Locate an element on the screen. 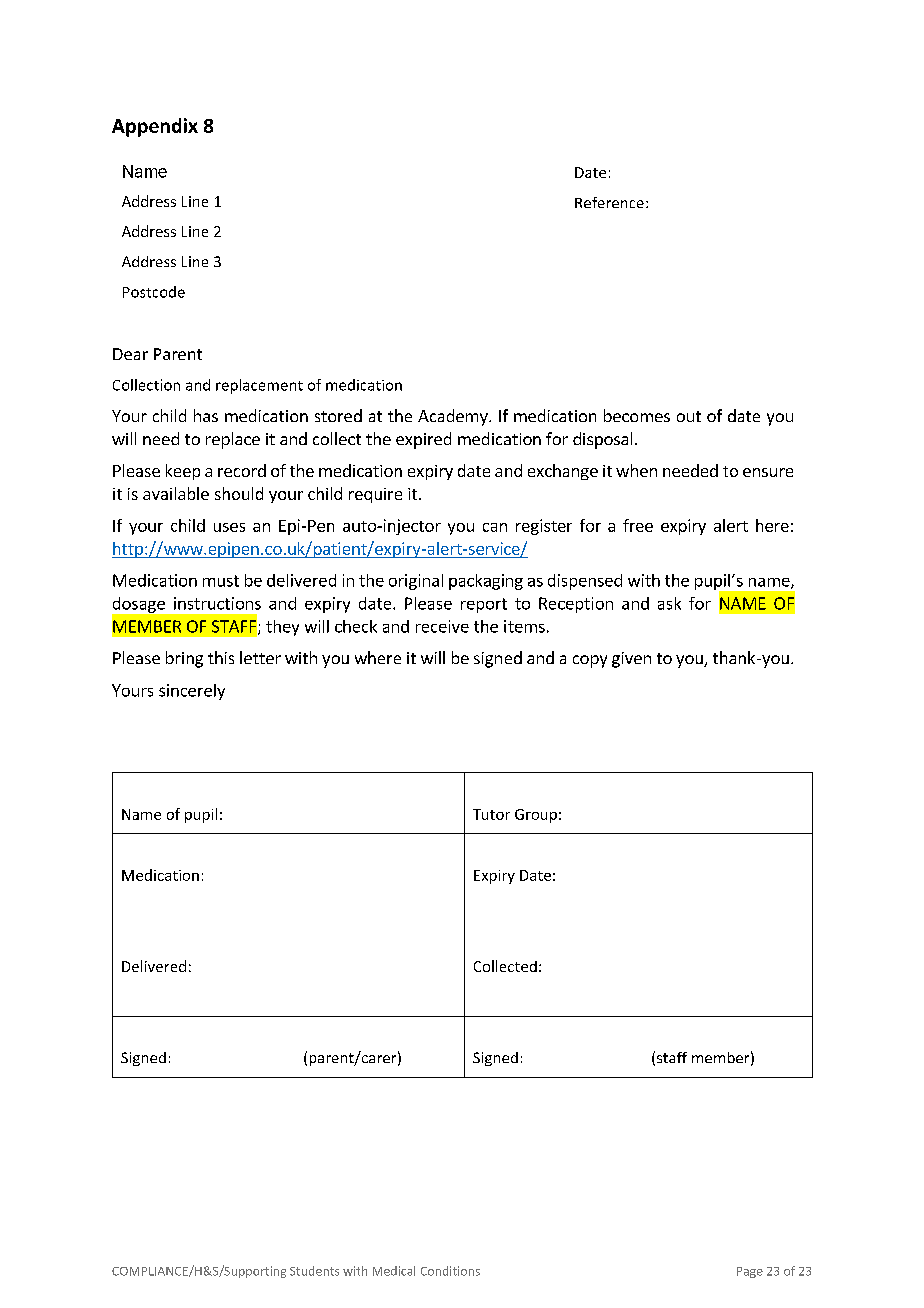  given is located at coordinates (631, 660).
